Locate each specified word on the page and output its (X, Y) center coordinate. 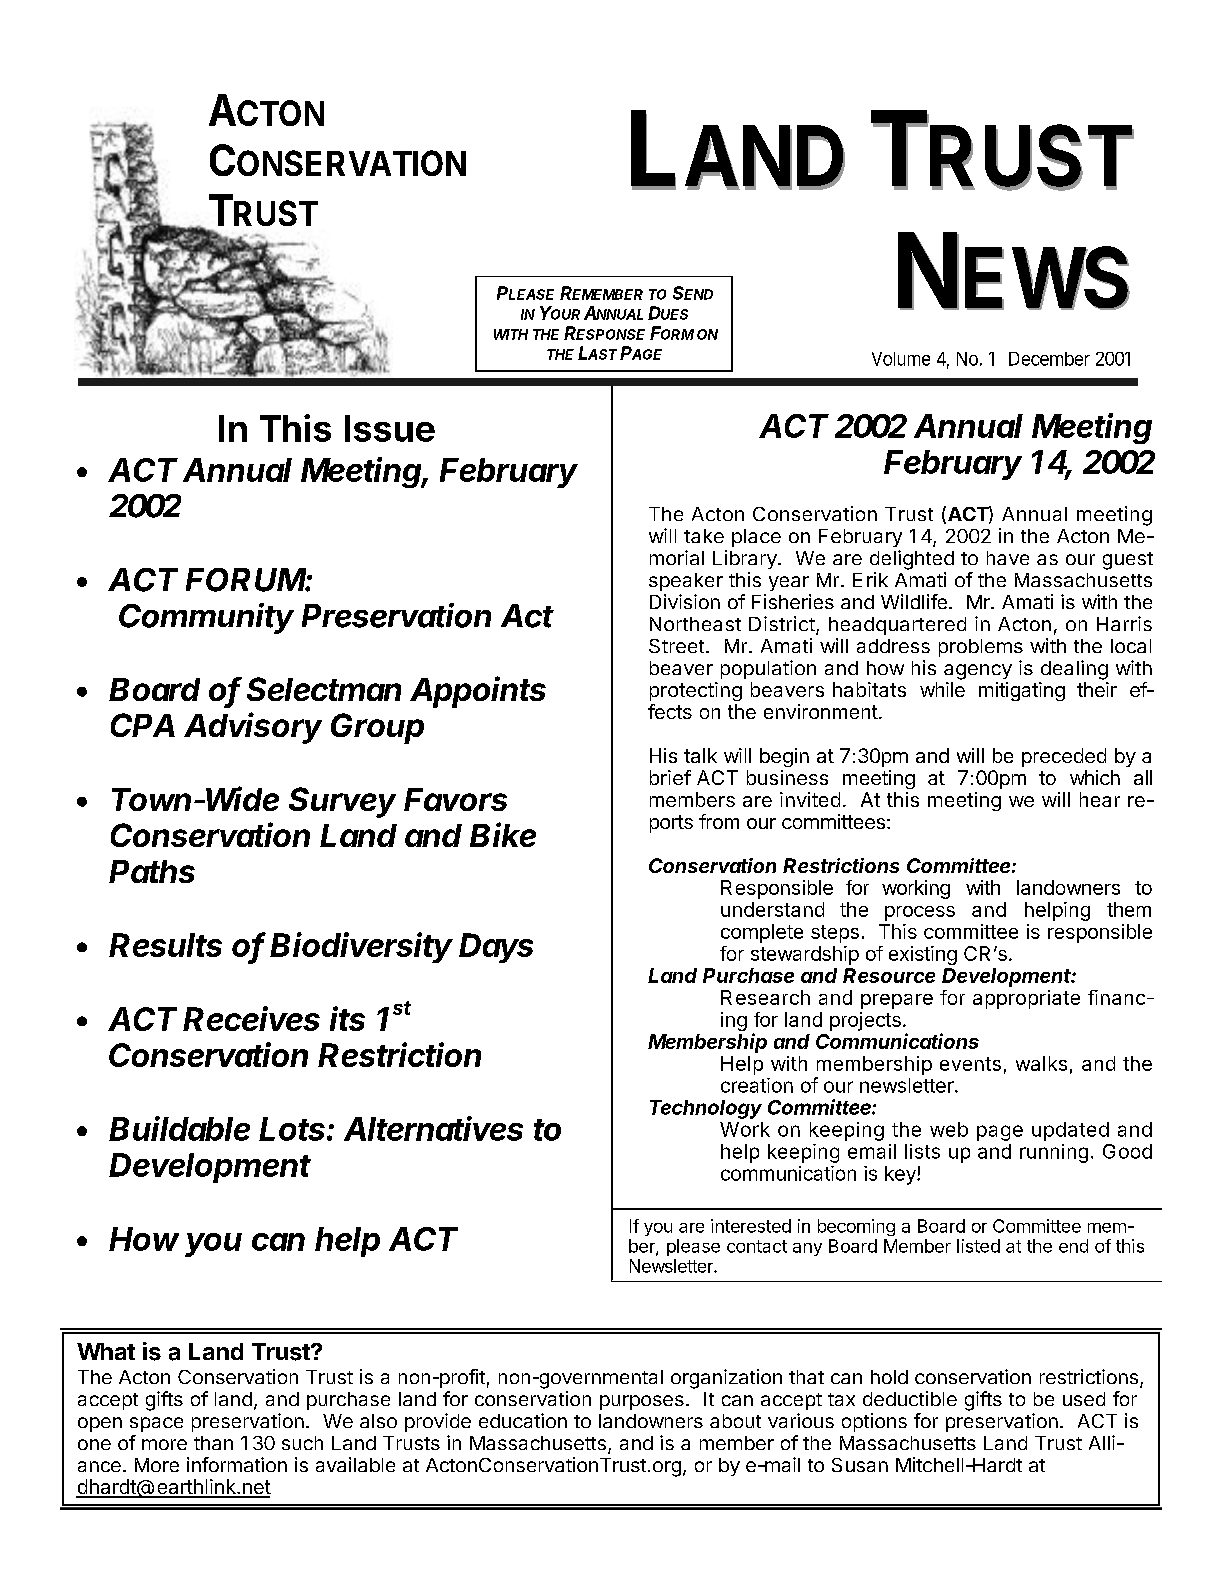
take (704, 536)
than (213, 1443)
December (1049, 359)
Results (165, 945)
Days (496, 948)
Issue (390, 428)
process (920, 913)
